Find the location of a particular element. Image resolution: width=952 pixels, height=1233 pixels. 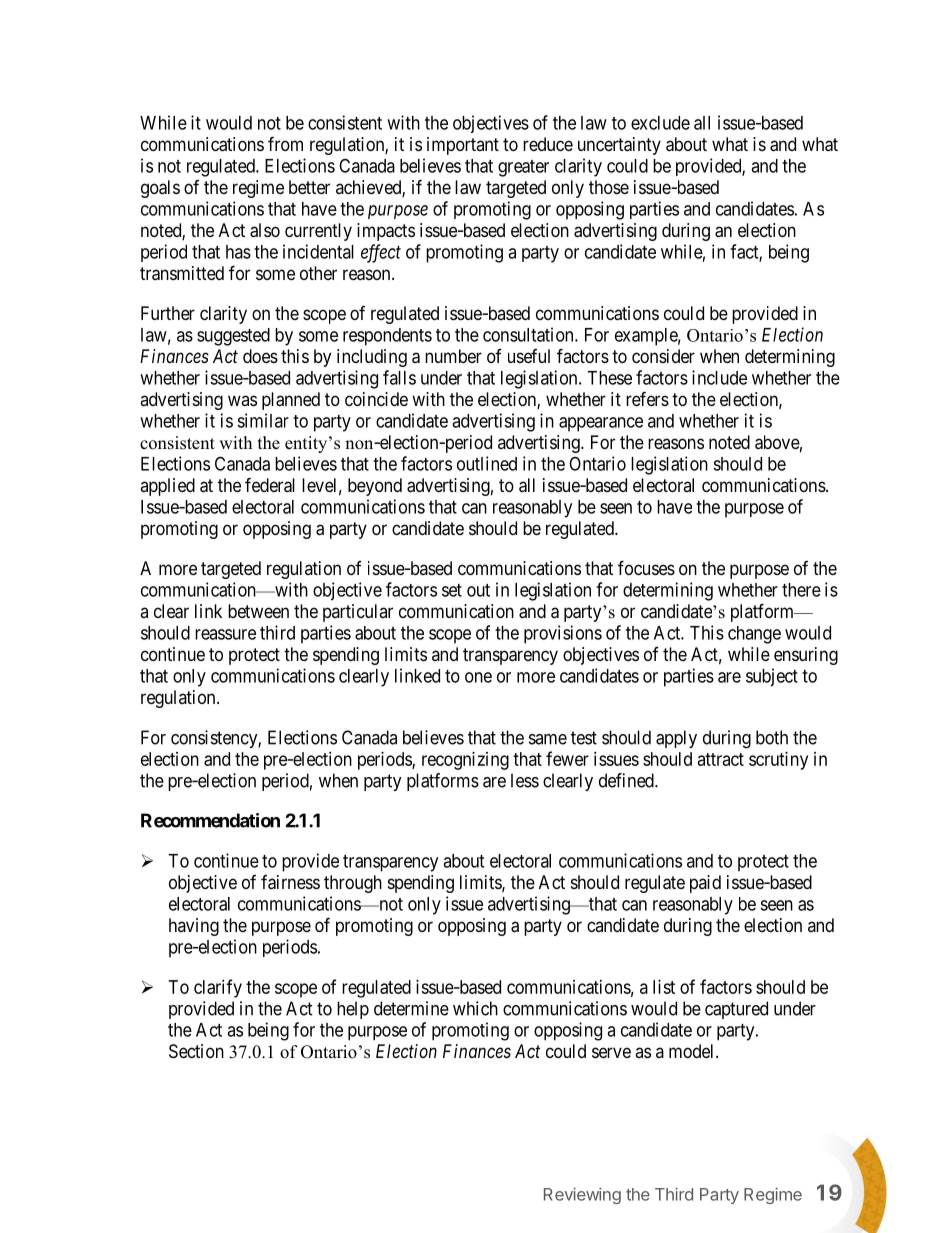

which is located at coordinates (475, 1008).
